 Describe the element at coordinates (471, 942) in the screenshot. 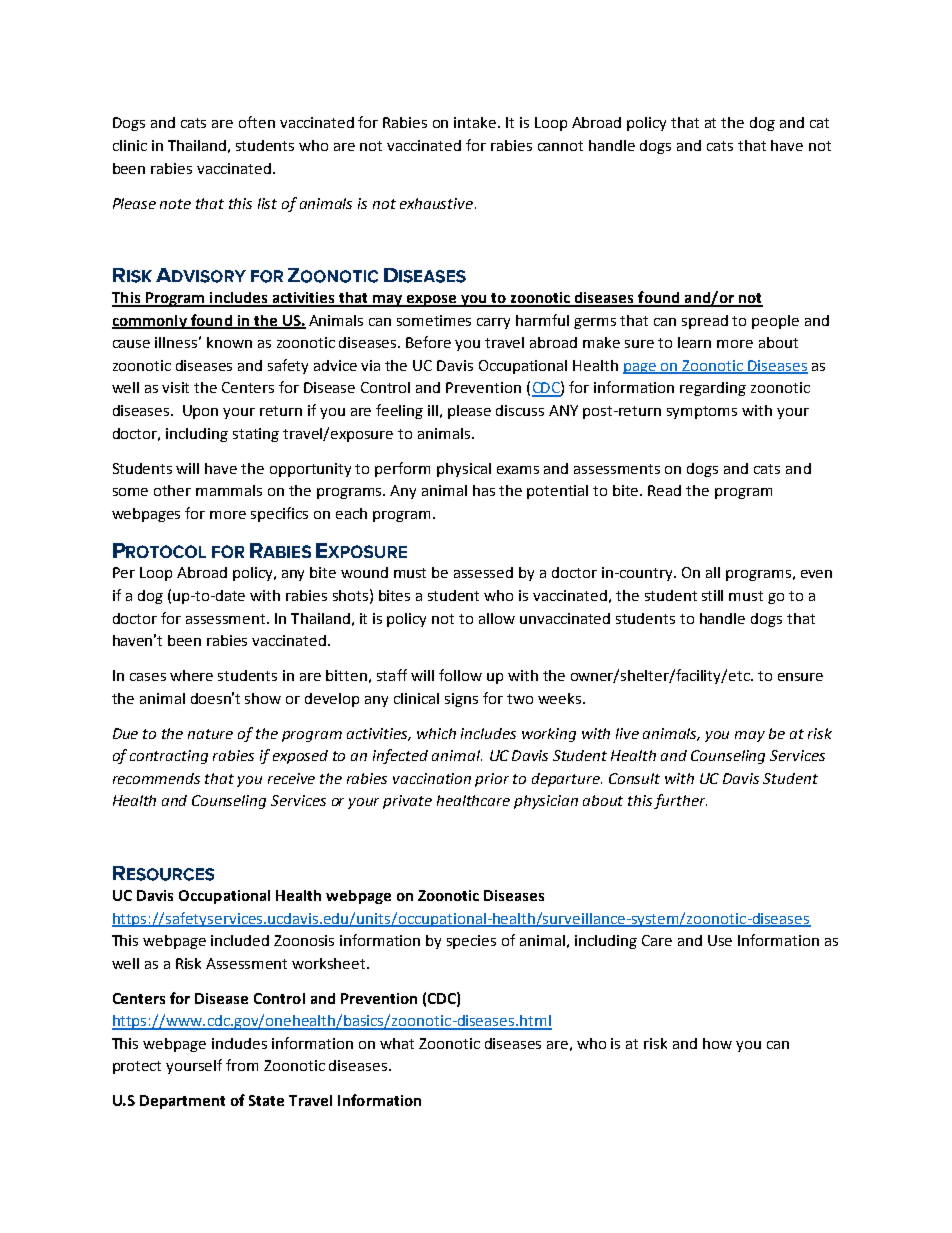

I see `species` at that location.
